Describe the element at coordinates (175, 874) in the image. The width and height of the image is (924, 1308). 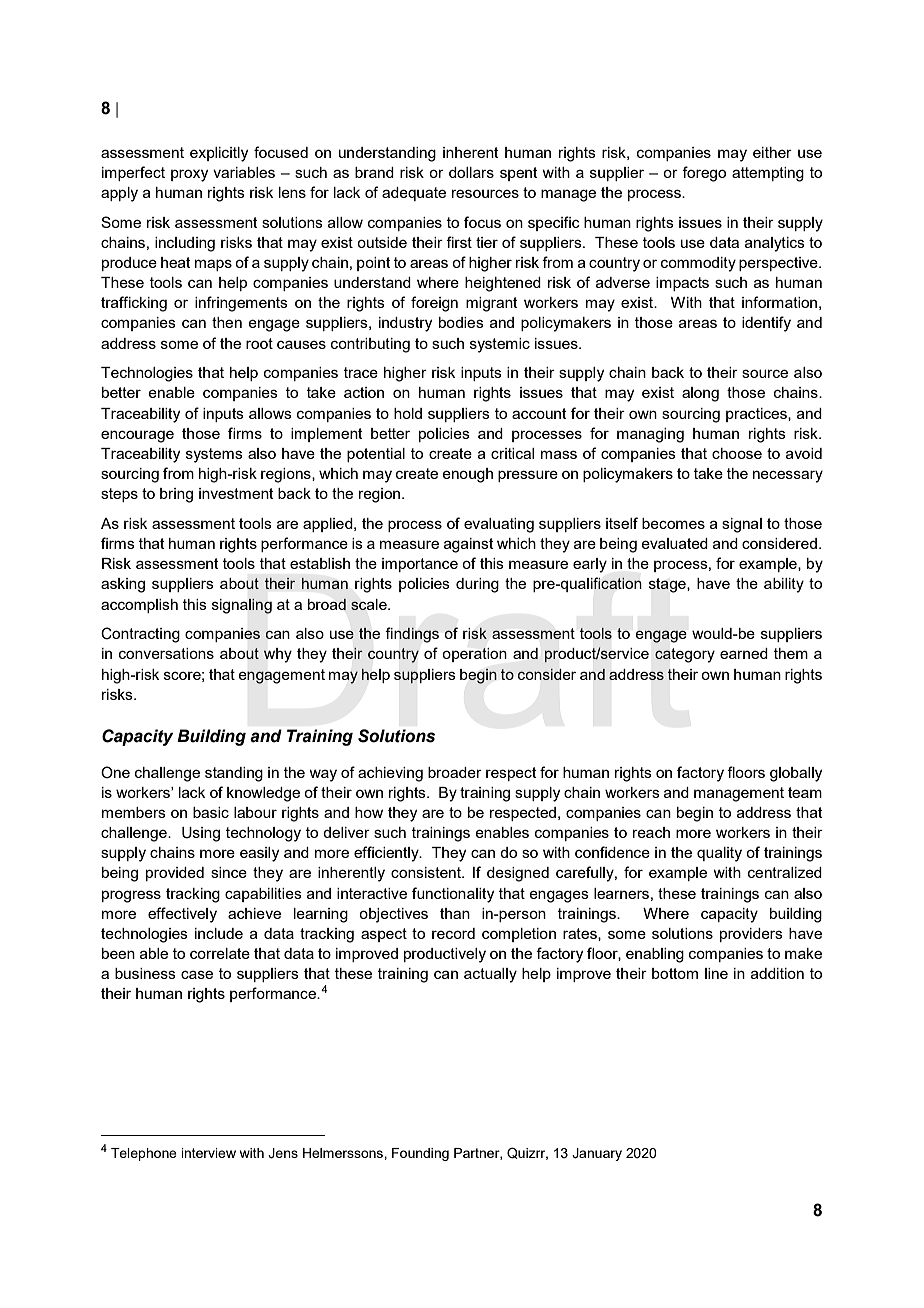
I see `provided` at that location.
